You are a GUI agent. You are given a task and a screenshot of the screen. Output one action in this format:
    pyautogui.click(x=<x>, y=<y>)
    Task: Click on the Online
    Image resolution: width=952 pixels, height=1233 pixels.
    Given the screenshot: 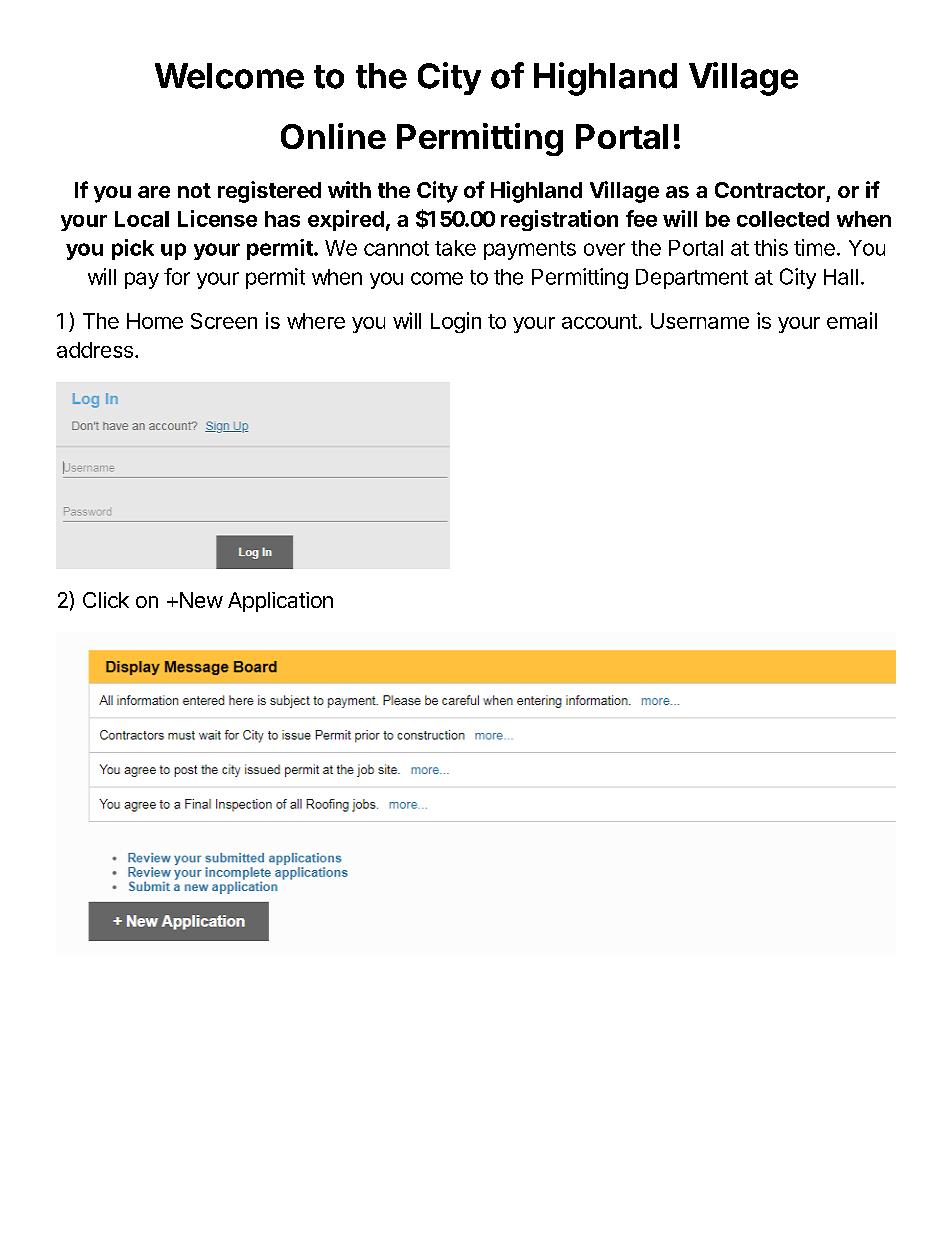 What is the action you would take?
    pyautogui.click(x=333, y=136)
